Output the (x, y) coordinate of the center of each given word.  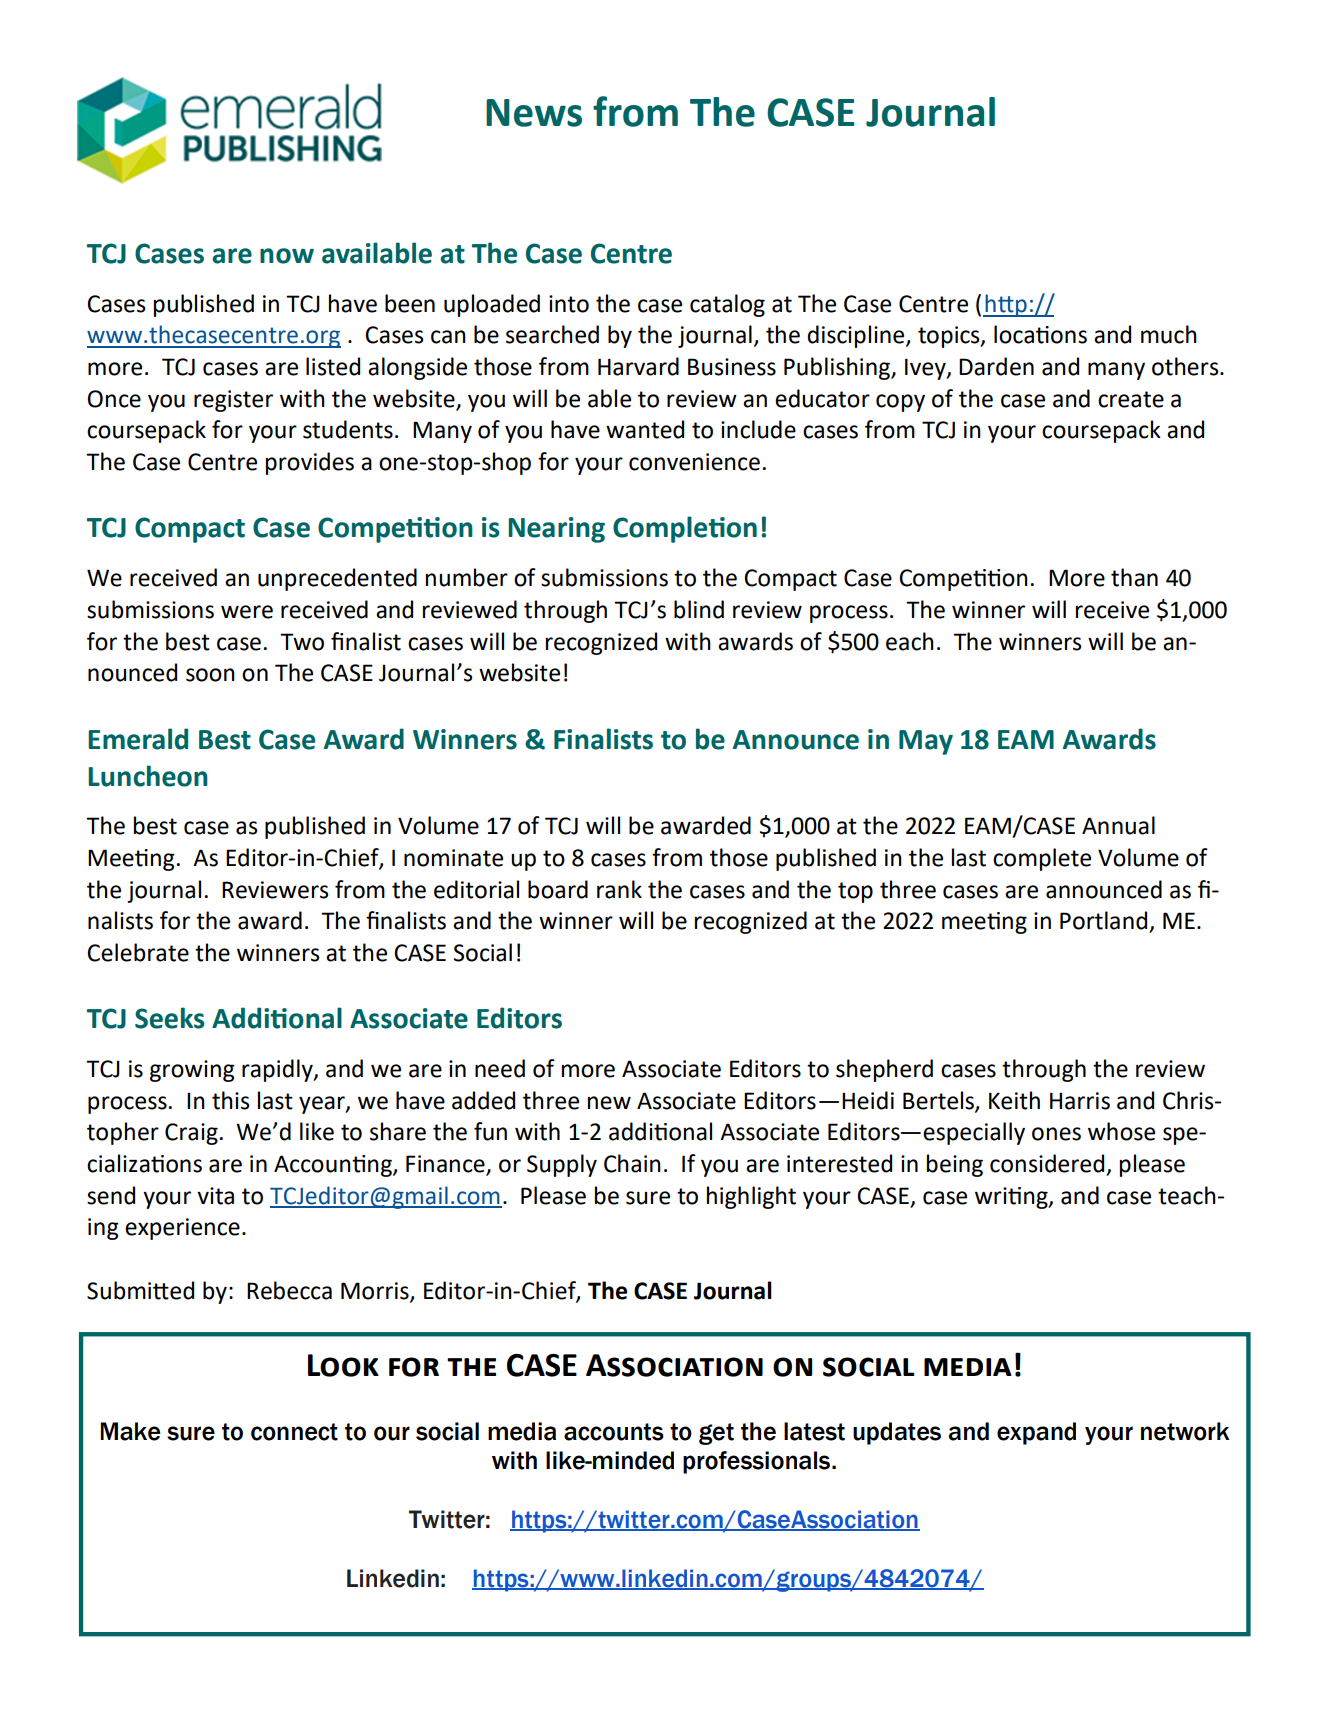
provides (310, 463)
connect (294, 1432)
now (287, 256)
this (230, 1100)
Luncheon (148, 776)
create (1131, 399)
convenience (694, 462)
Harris (1080, 1101)
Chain (632, 1163)
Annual (1118, 825)
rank (619, 889)
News (534, 113)
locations (1040, 334)
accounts (614, 1432)
